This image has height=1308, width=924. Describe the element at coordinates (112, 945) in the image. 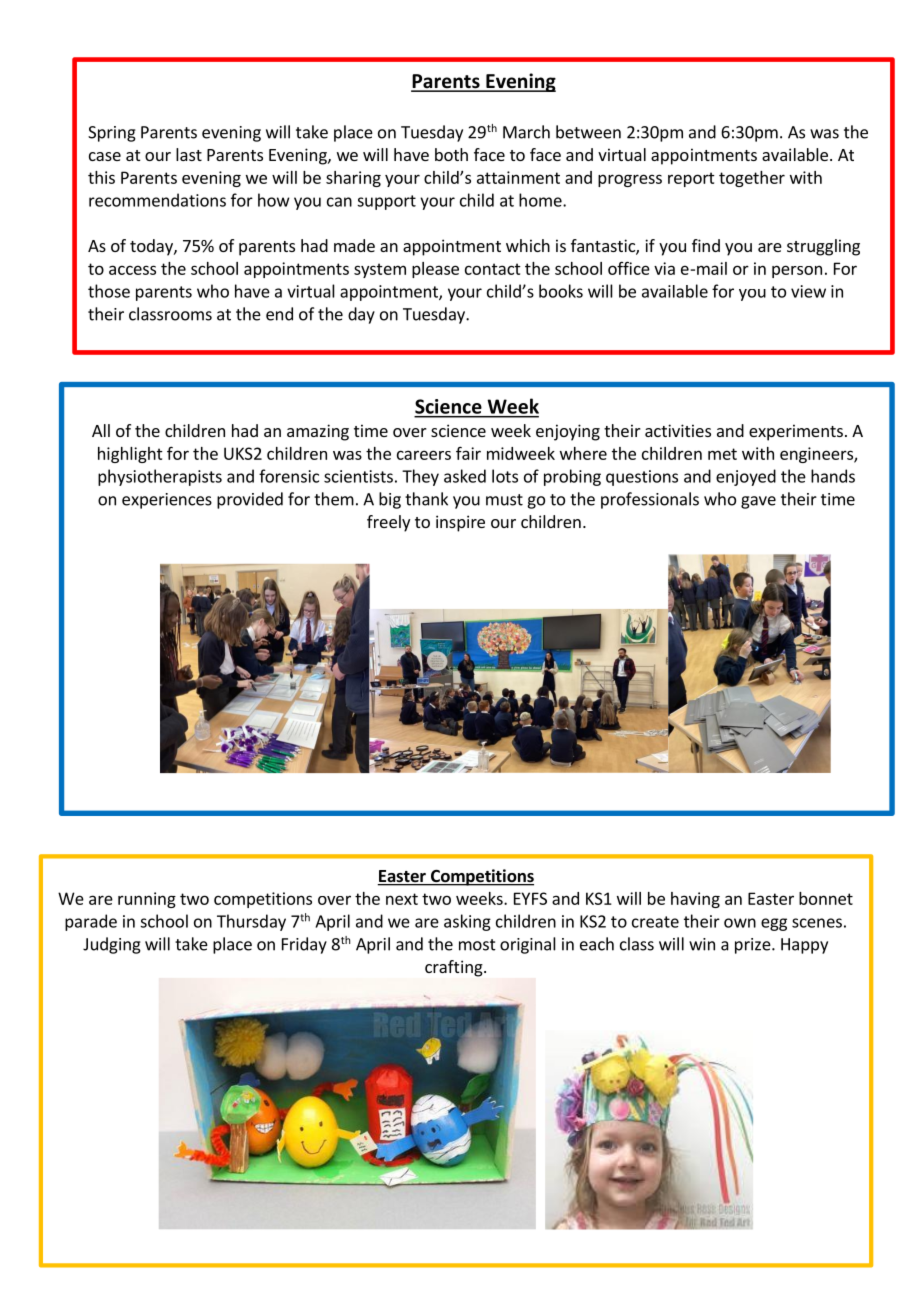

I see `Judging` at that location.
